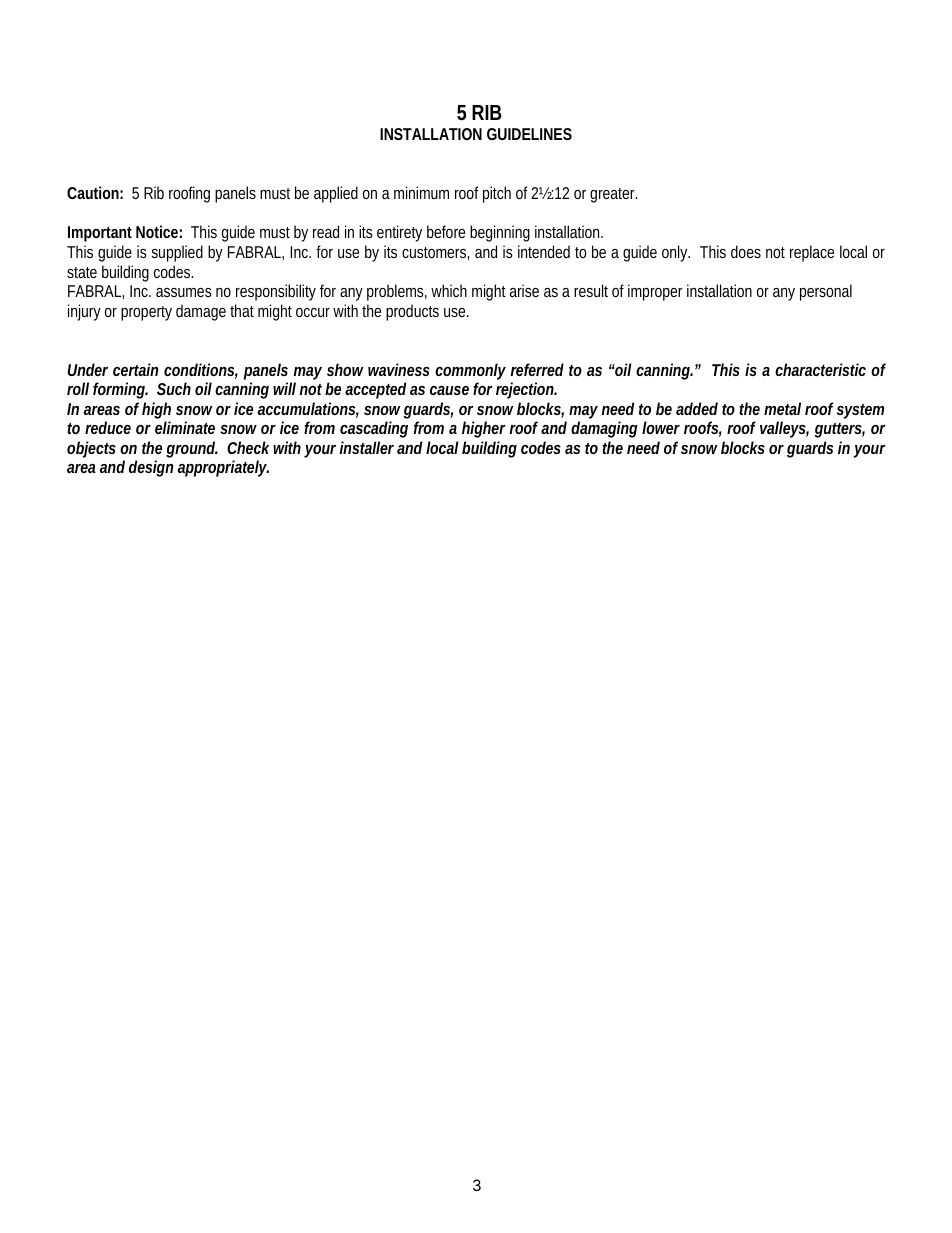  I want to click on installer, so click(367, 447).
